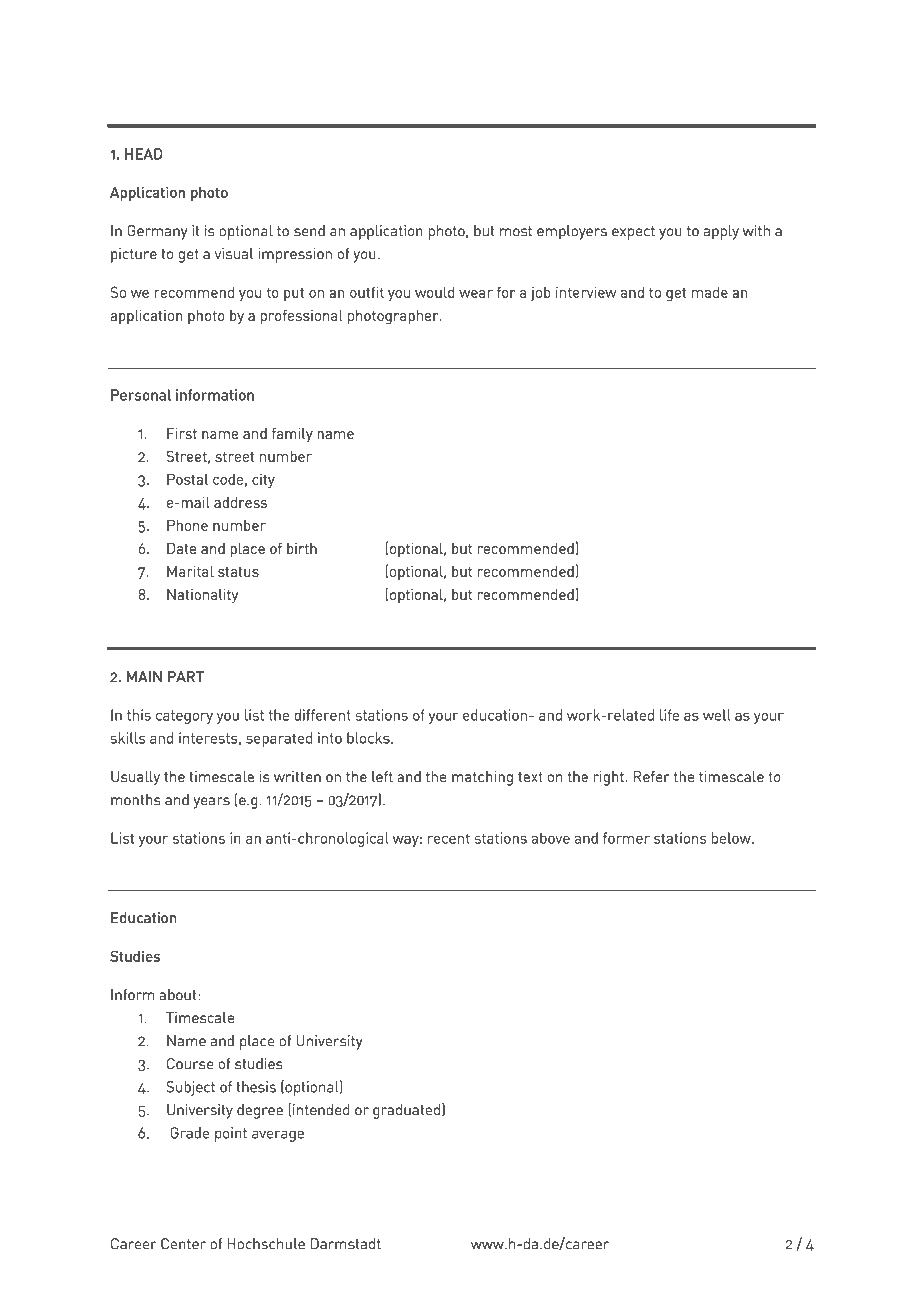  Describe the element at coordinates (182, 433) in the screenshot. I see `First` at that location.
